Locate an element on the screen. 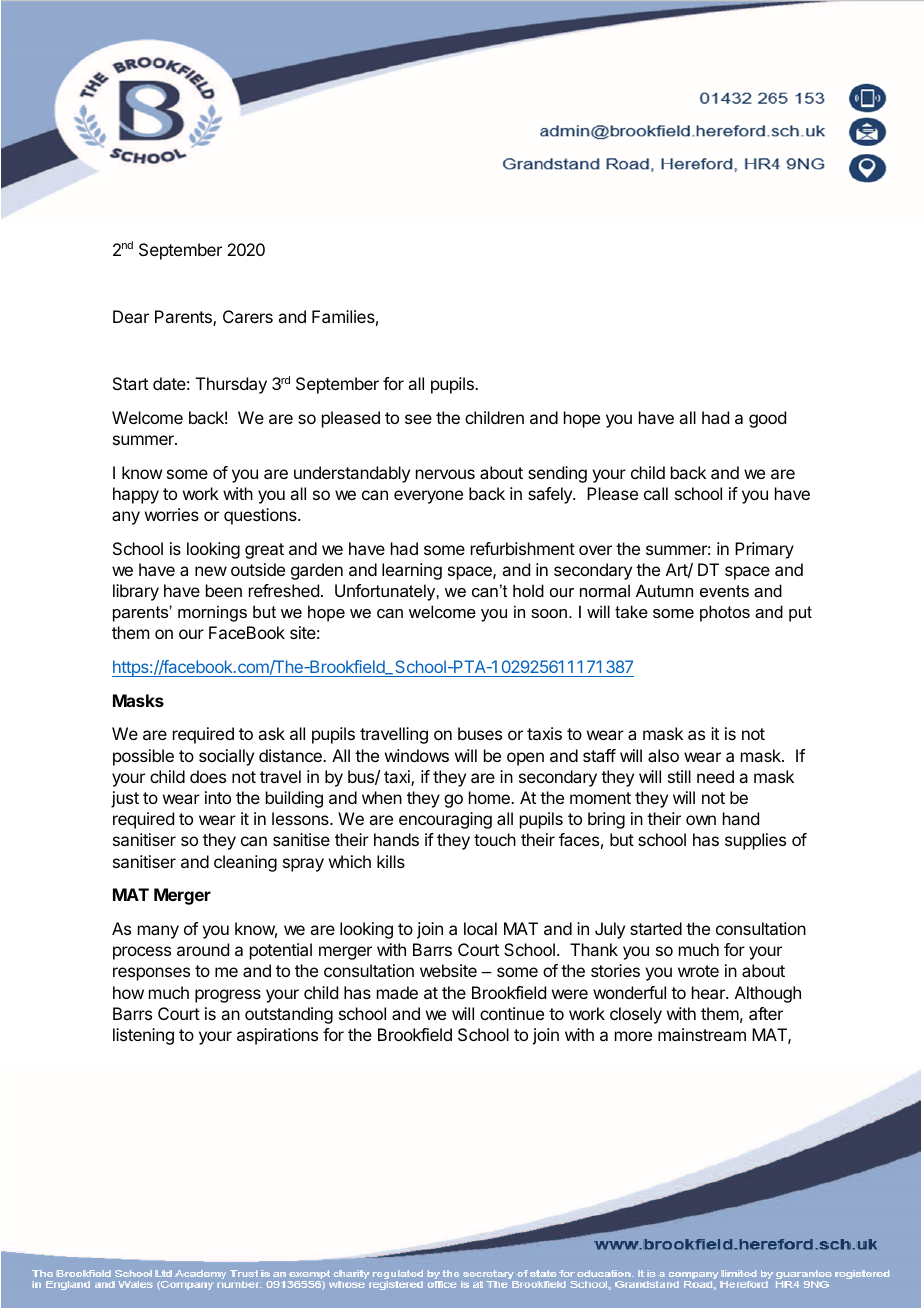 This screenshot has height=1308, width=924. touch is located at coordinates (495, 839).
